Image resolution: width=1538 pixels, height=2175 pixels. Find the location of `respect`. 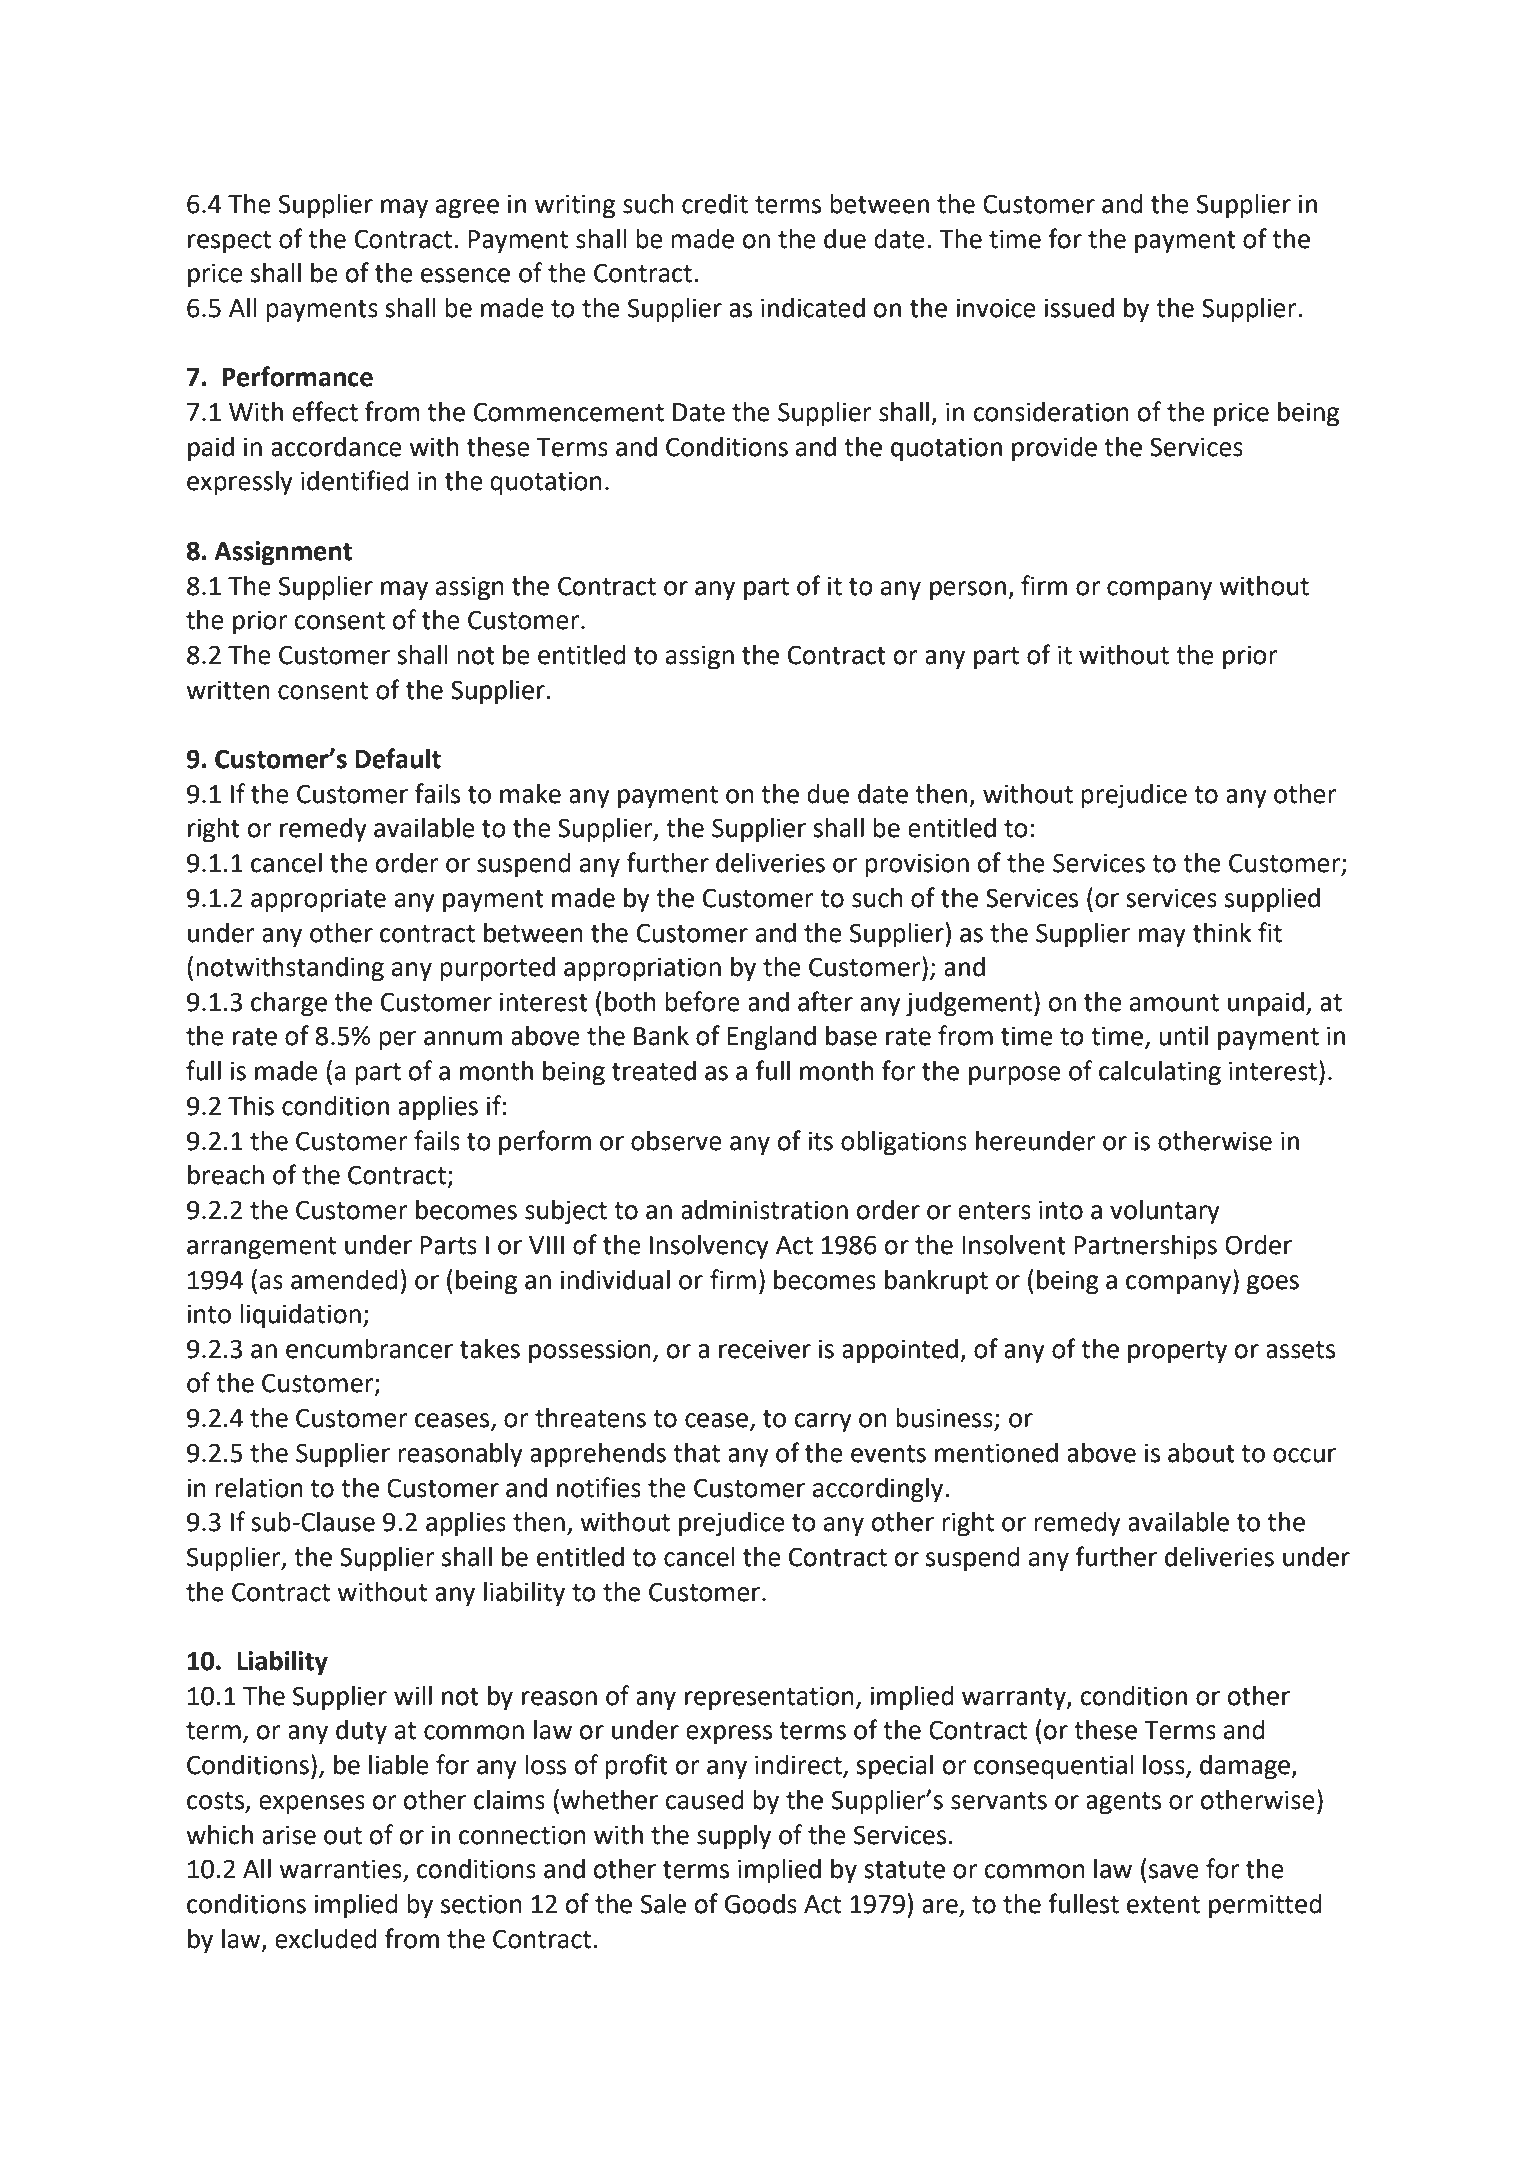

respect is located at coordinates (229, 242).
